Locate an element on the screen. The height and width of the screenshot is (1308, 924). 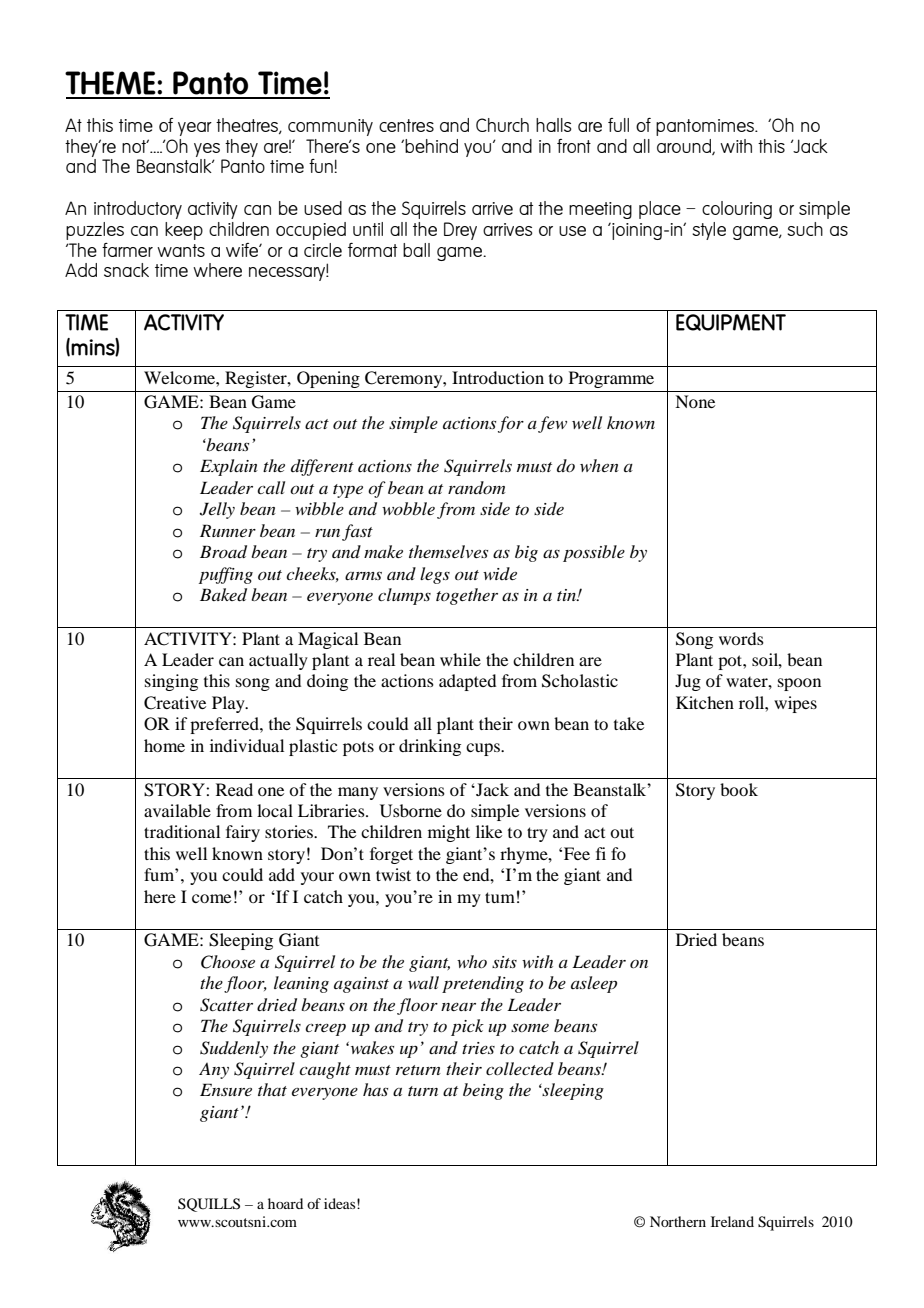
being is located at coordinates (483, 1091).
